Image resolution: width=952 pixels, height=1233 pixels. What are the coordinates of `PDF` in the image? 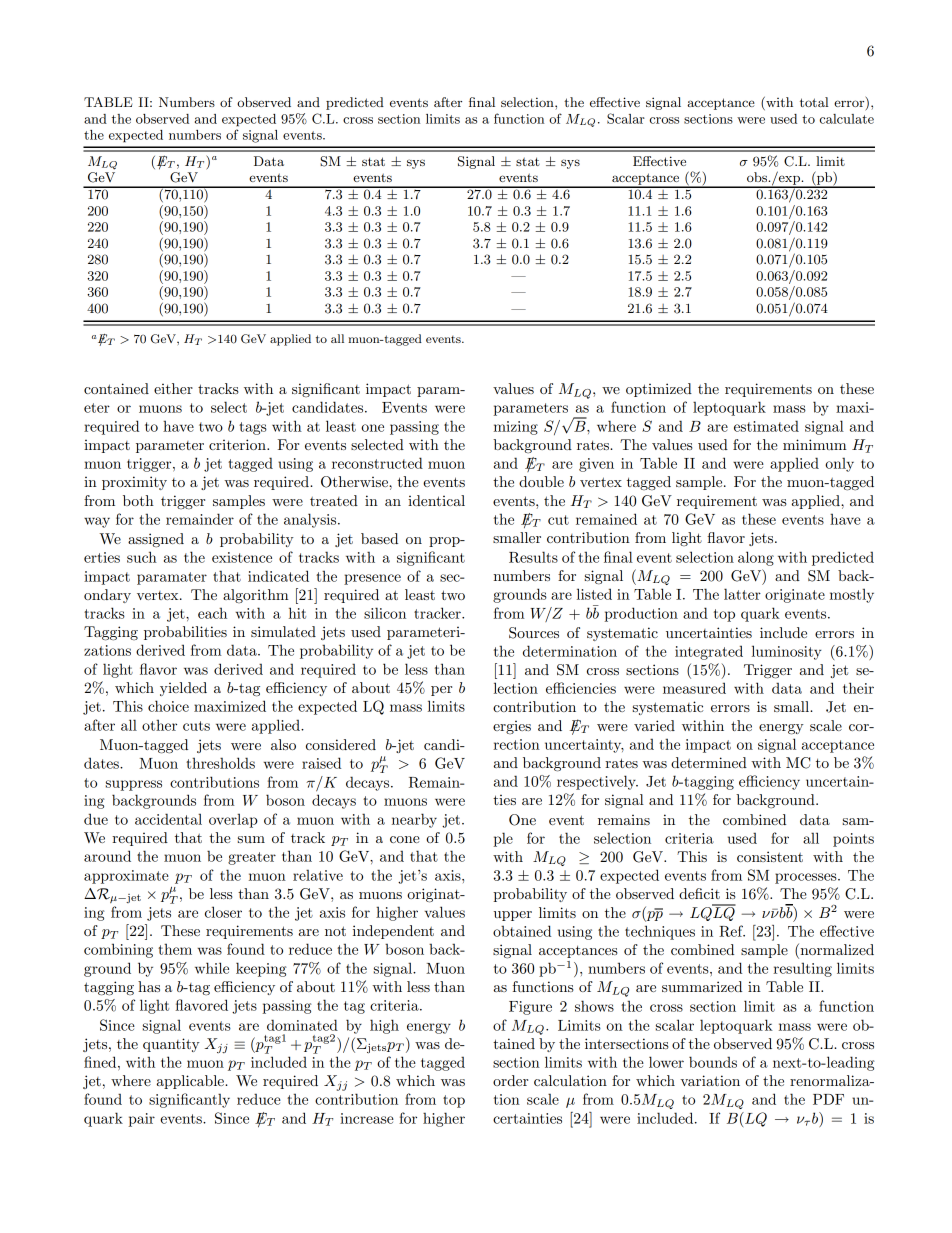 It's located at (828, 1099).
